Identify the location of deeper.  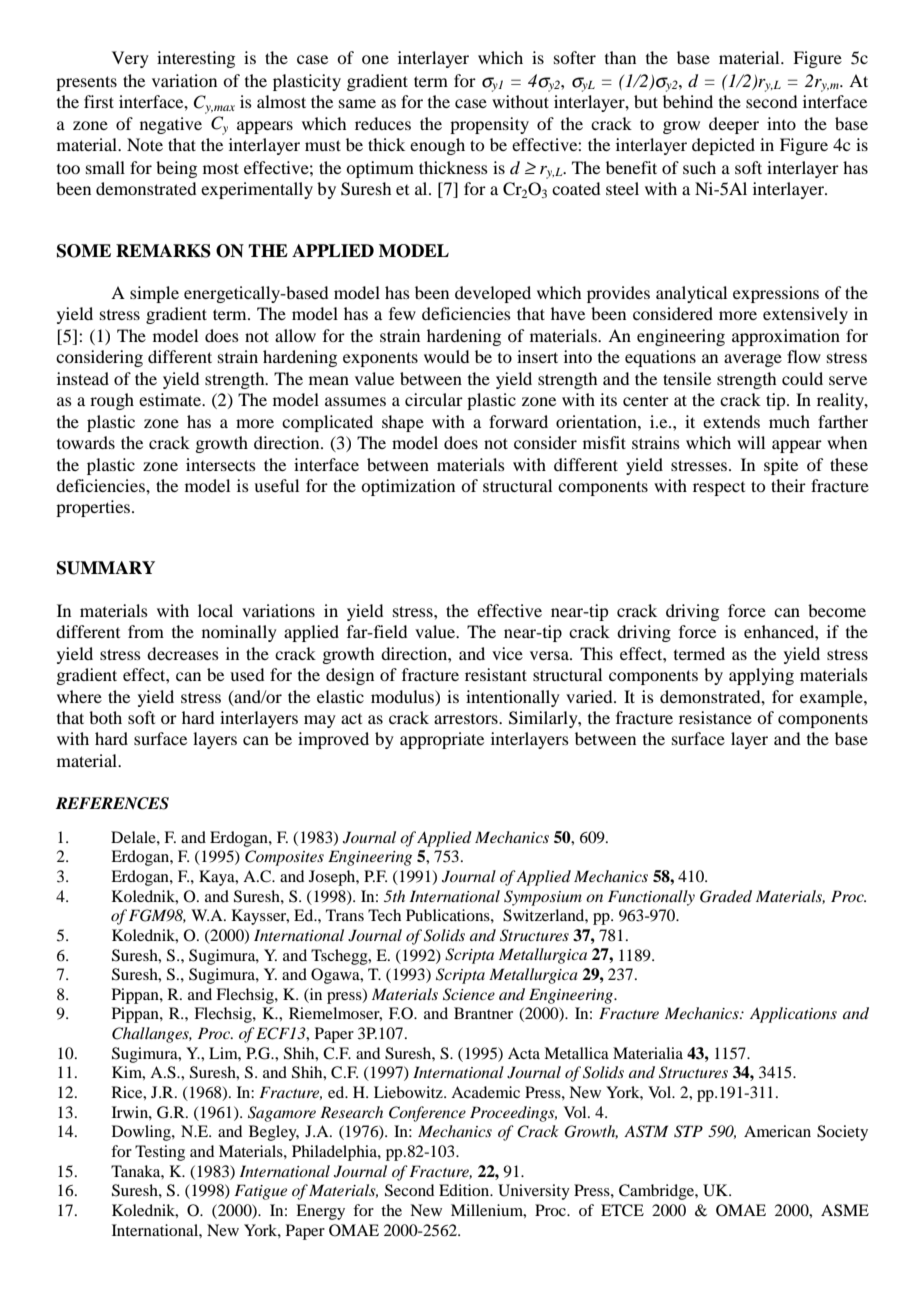
(734, 125).
